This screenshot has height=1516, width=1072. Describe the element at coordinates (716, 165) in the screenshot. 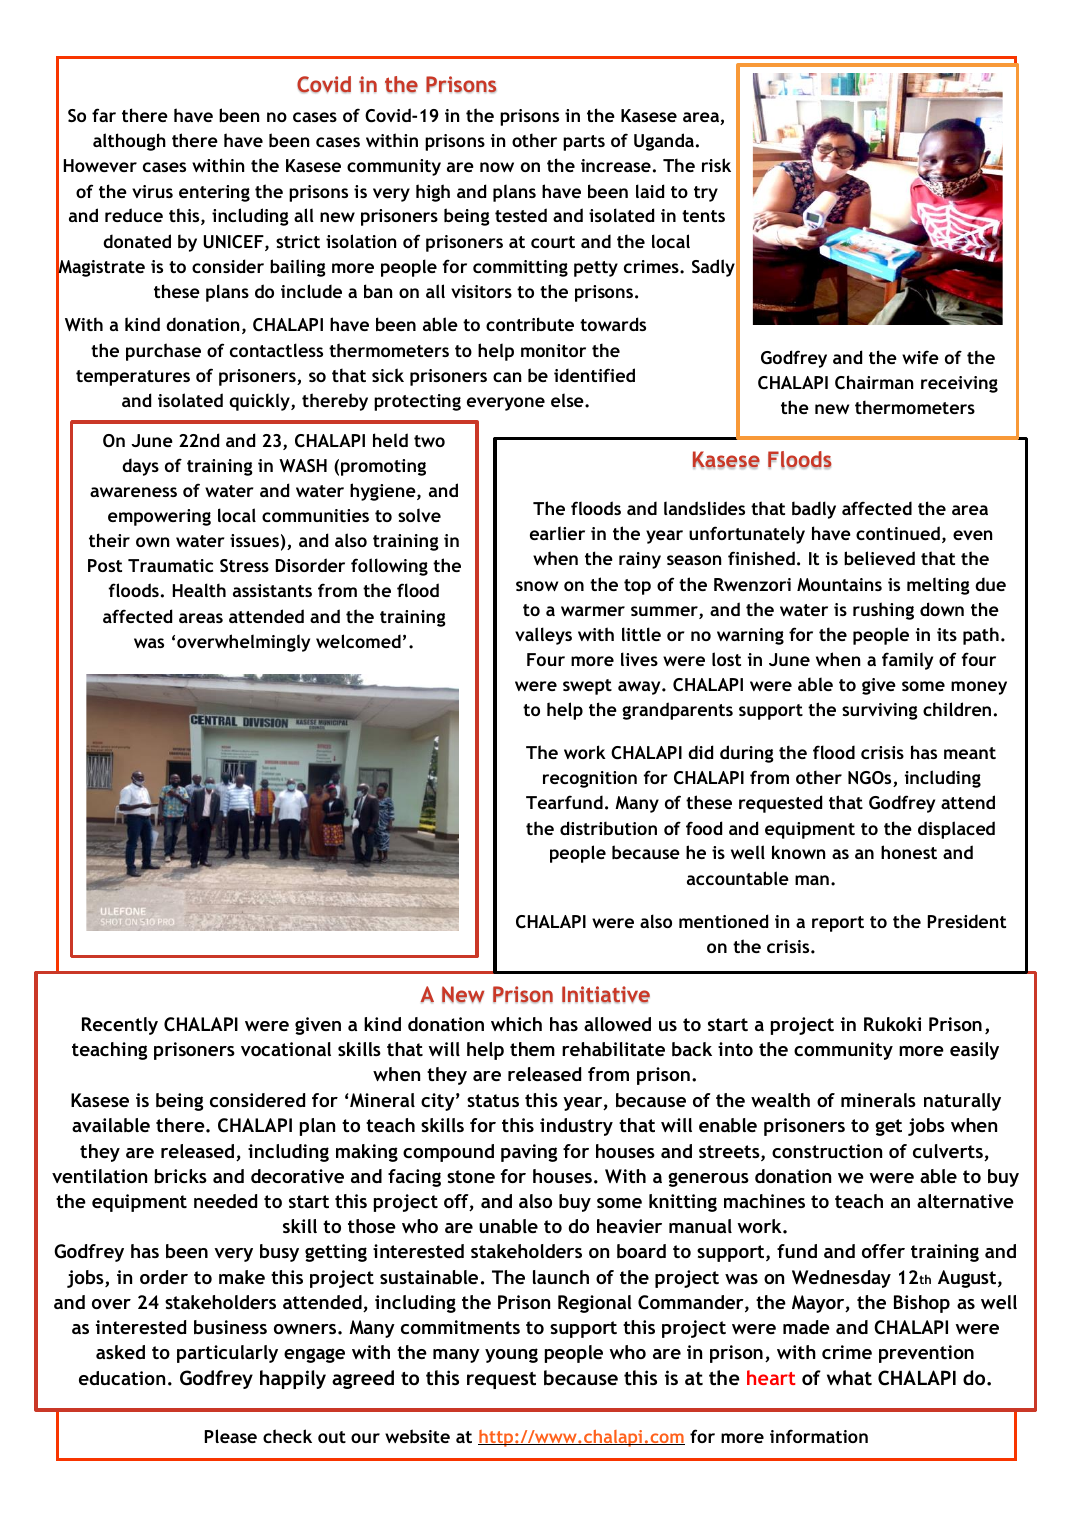

I see `risk` at that location.
